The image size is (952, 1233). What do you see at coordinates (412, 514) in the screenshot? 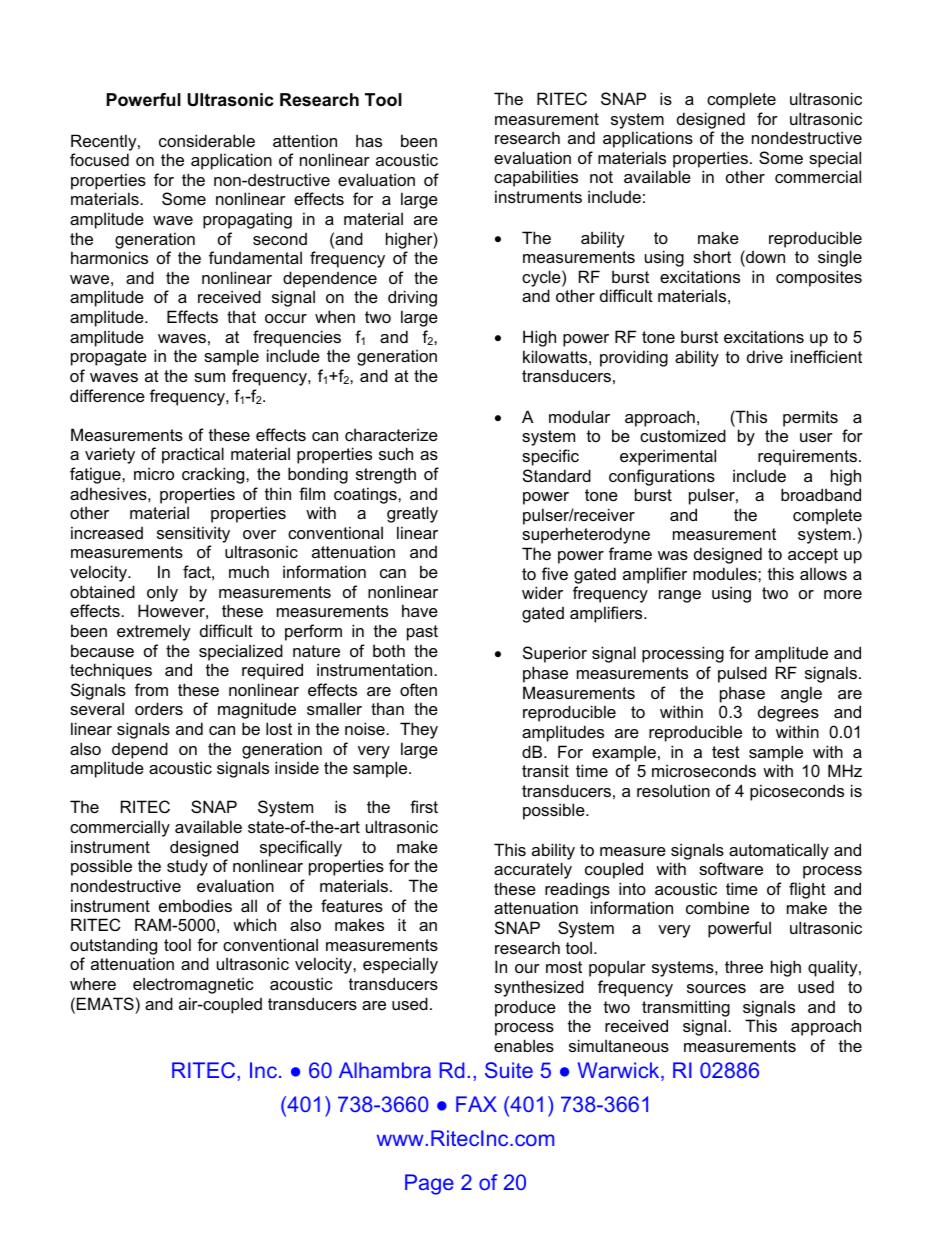
I see `greatly` at bounding box center [412, 514].
